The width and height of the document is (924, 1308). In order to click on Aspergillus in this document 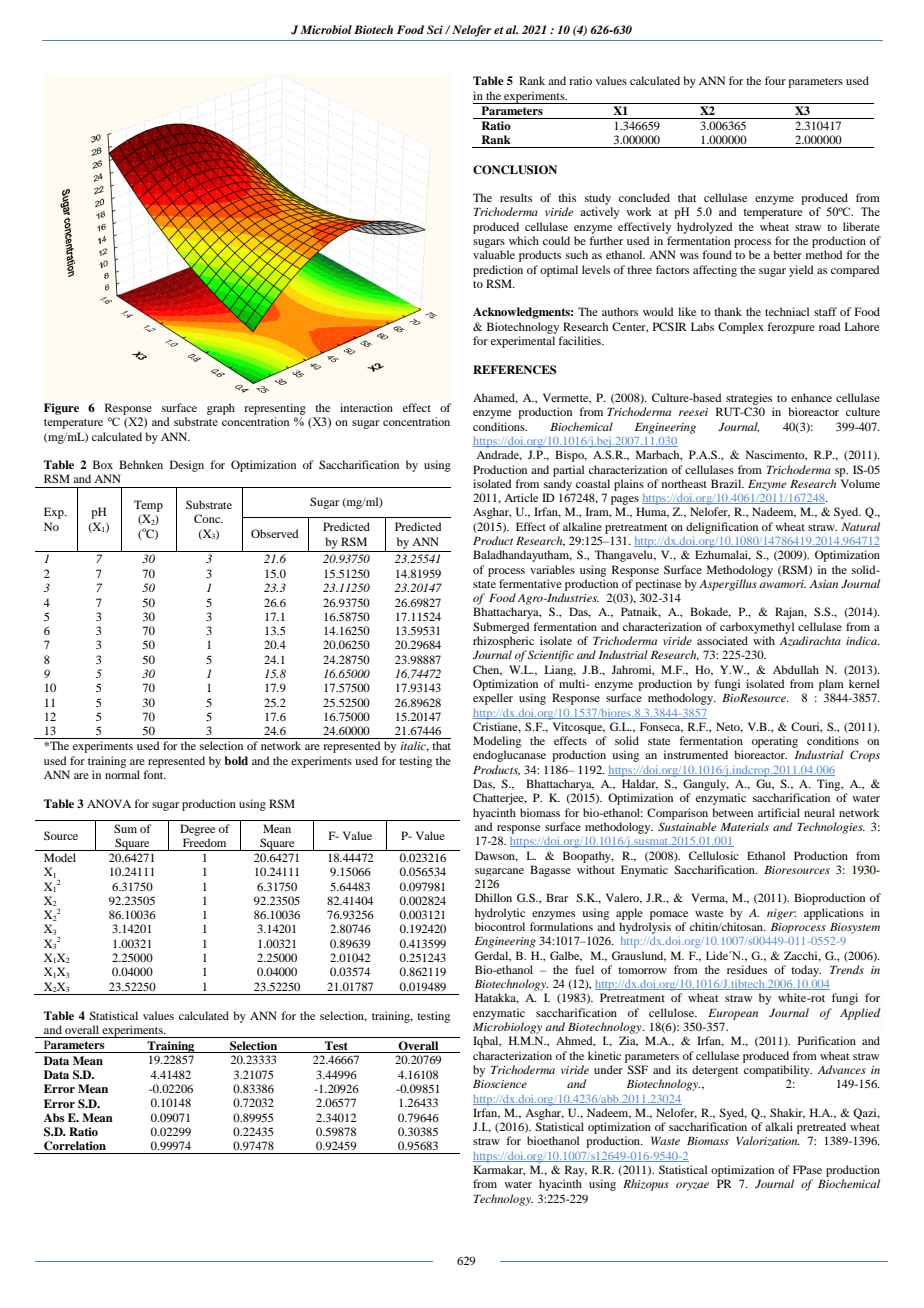, I will do `click(728, 585)`.
